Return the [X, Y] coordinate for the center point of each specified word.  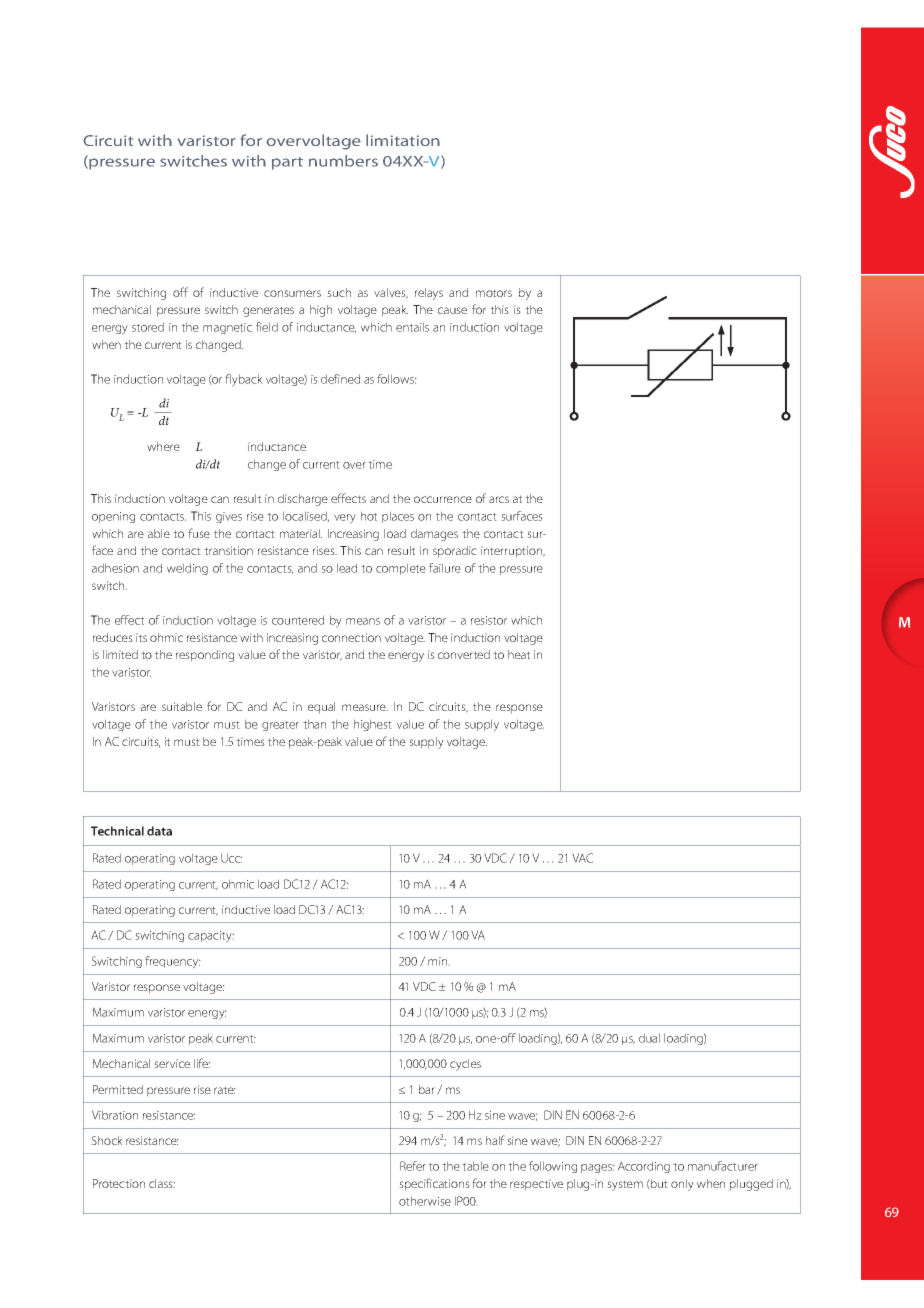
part [287, 163]
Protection [119, 1183]
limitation [403, 140]
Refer [413, 1166]
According [644, 1167]
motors [494, 293]
